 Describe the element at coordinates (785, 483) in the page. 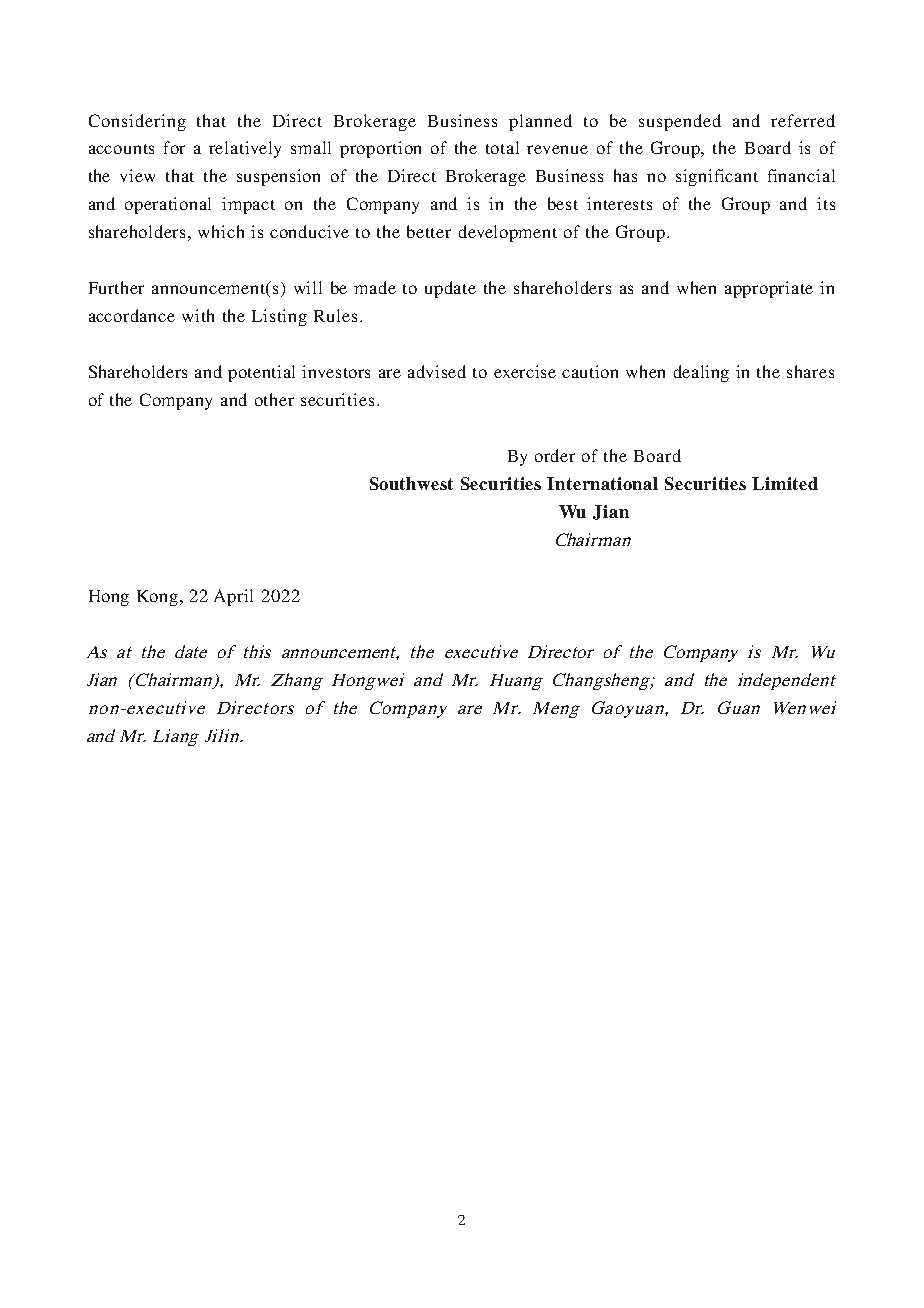

I see `Limited` at that location.
